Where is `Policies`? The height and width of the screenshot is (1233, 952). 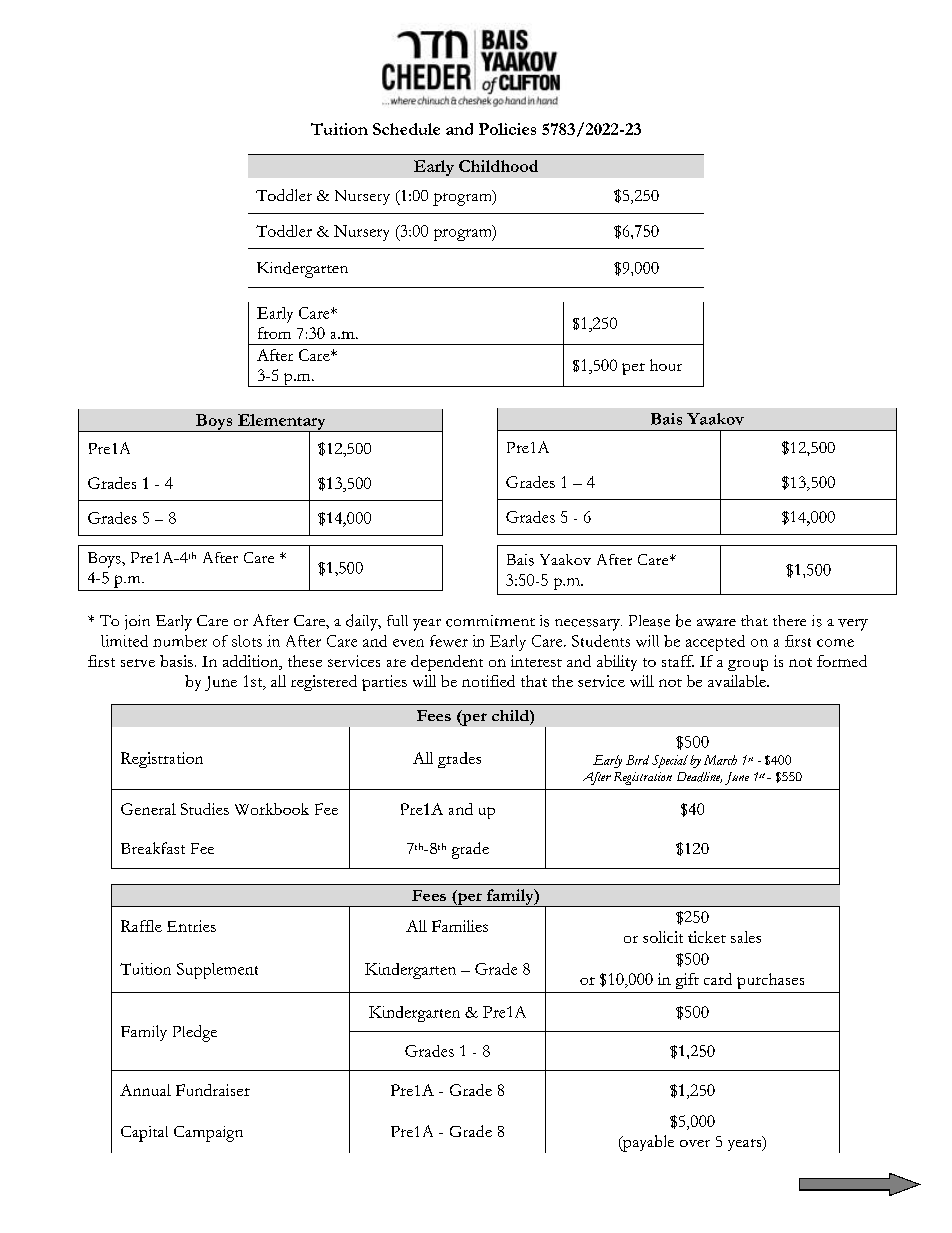 Policies is located at coordinates (507, 129).
